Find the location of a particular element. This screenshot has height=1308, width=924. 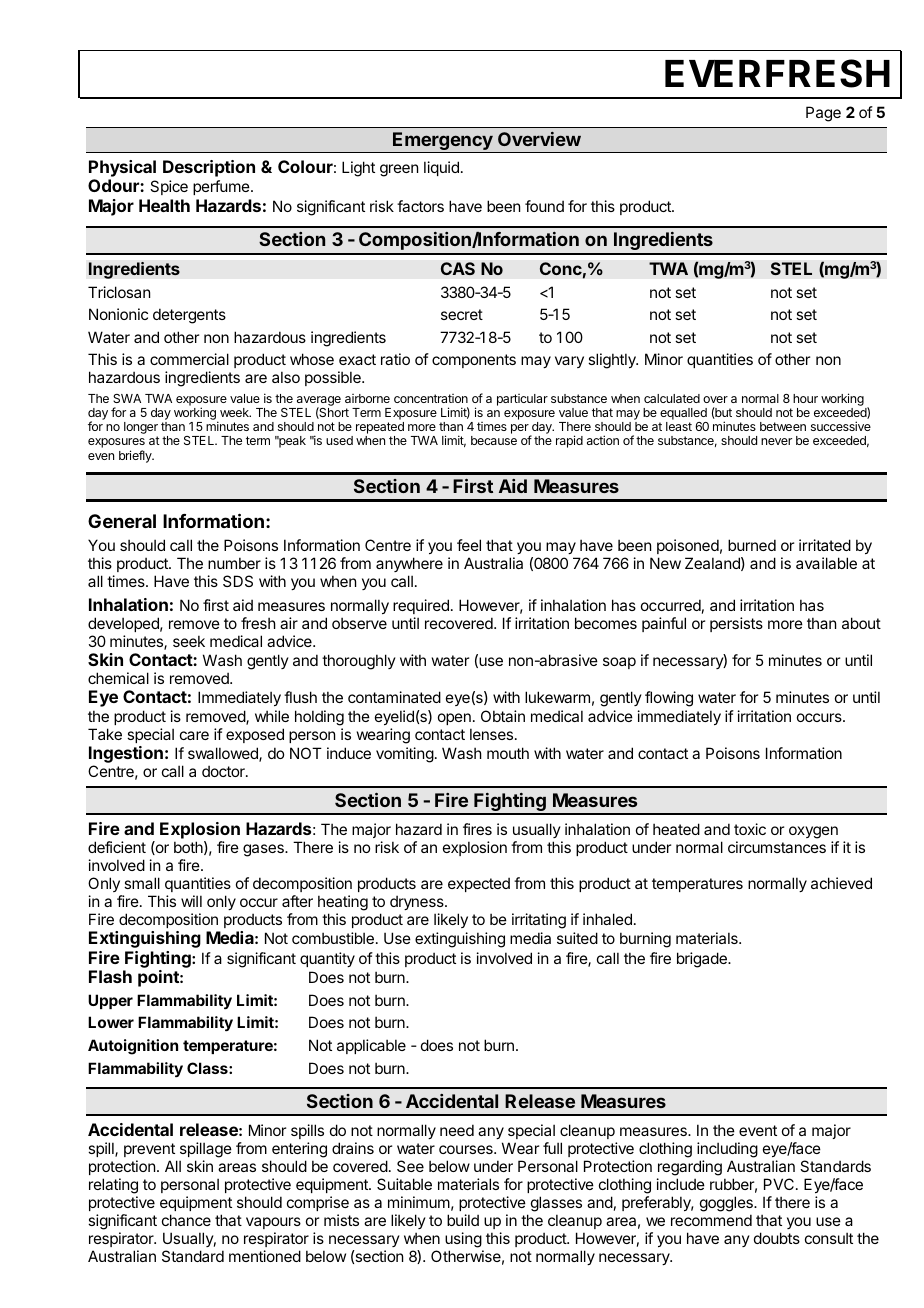

Description is located at coordinates (209, 168).
